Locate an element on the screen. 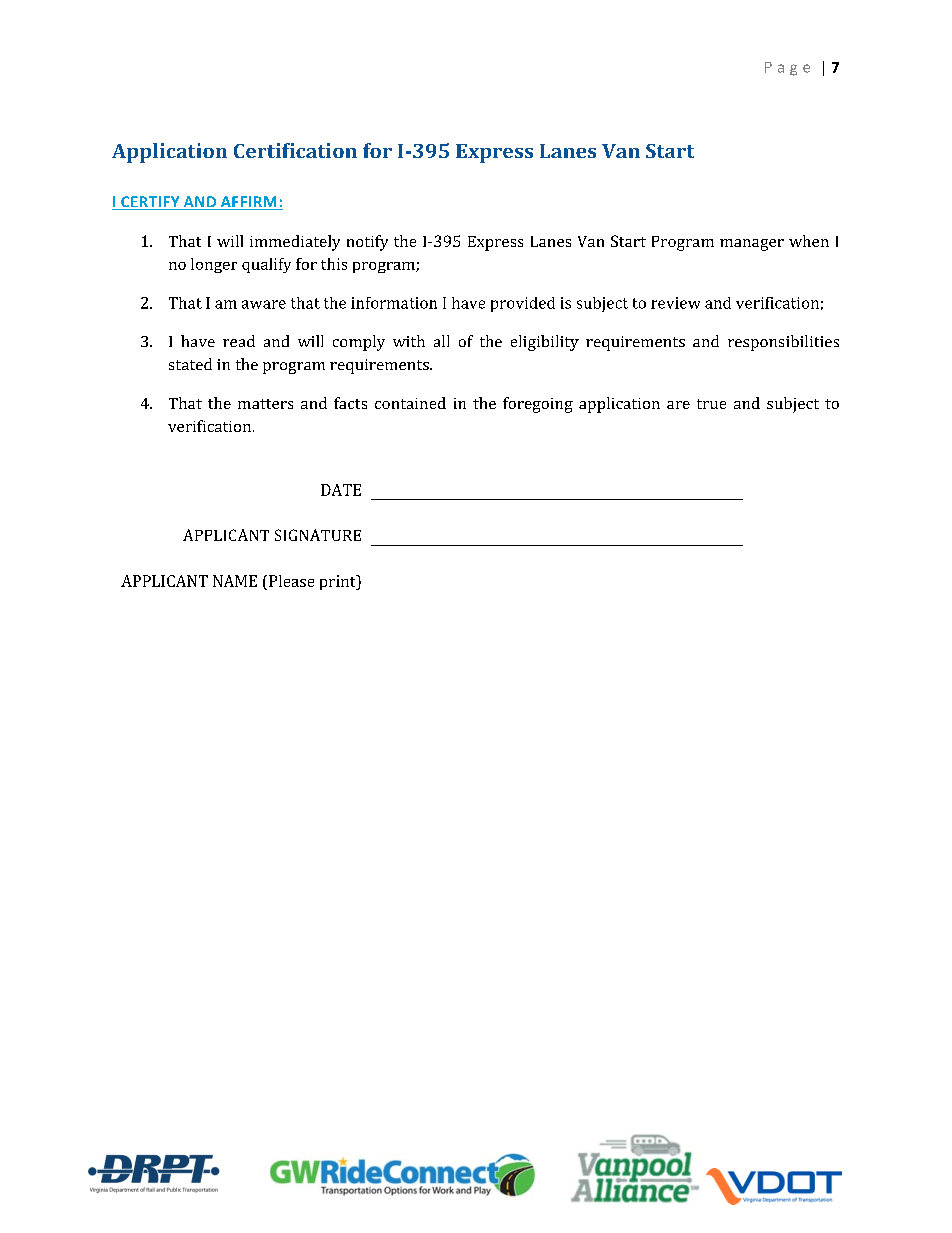 Image resolution: width=952 pixels, height=1233 pixels. Certification is located at coordinates (295, 150).
